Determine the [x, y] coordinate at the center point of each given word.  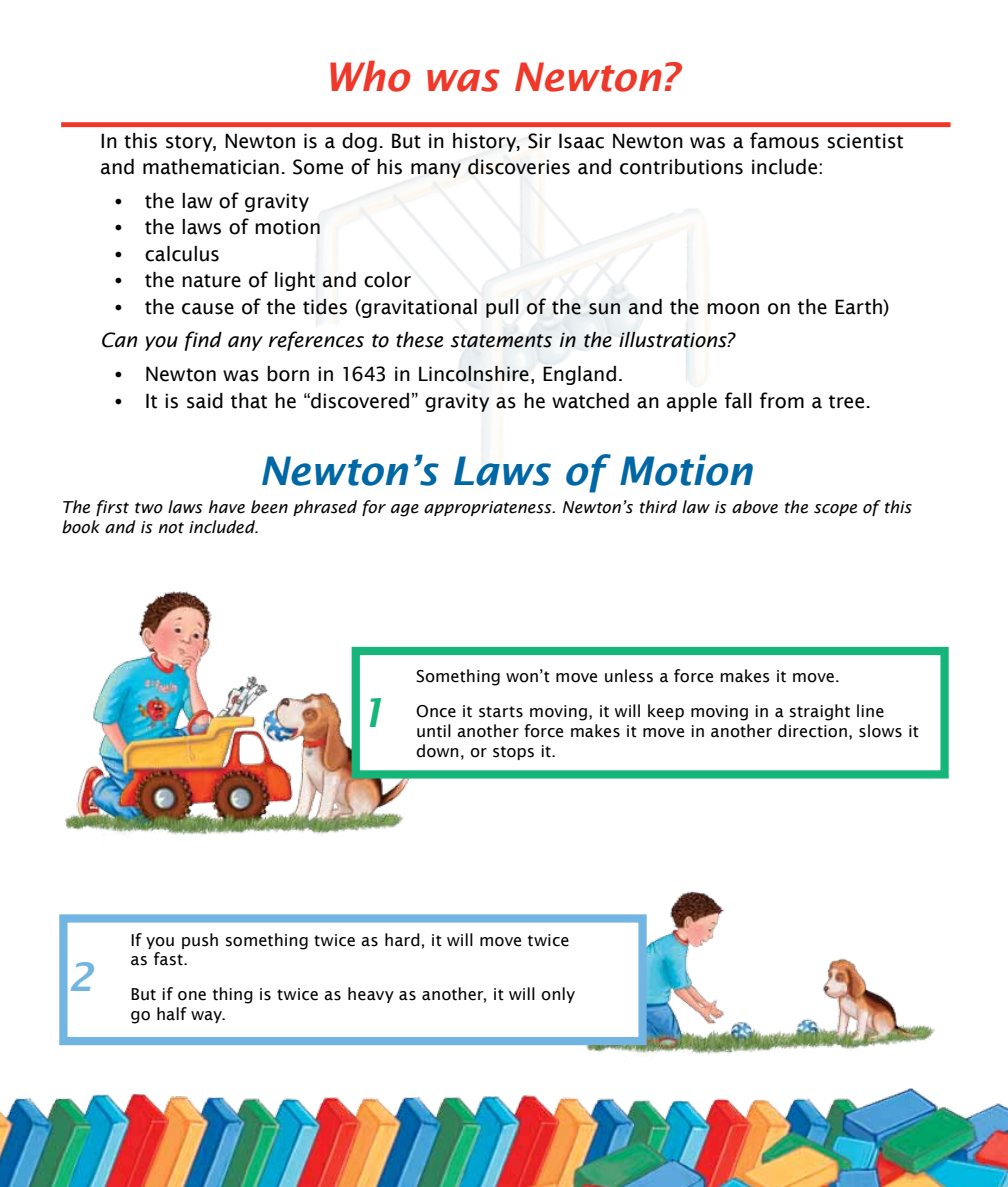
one [192, 996]
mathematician [211, 167]
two [149, 508]
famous [784, 140]
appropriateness [489, 508]
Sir [539, 141]
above [755, 507]
